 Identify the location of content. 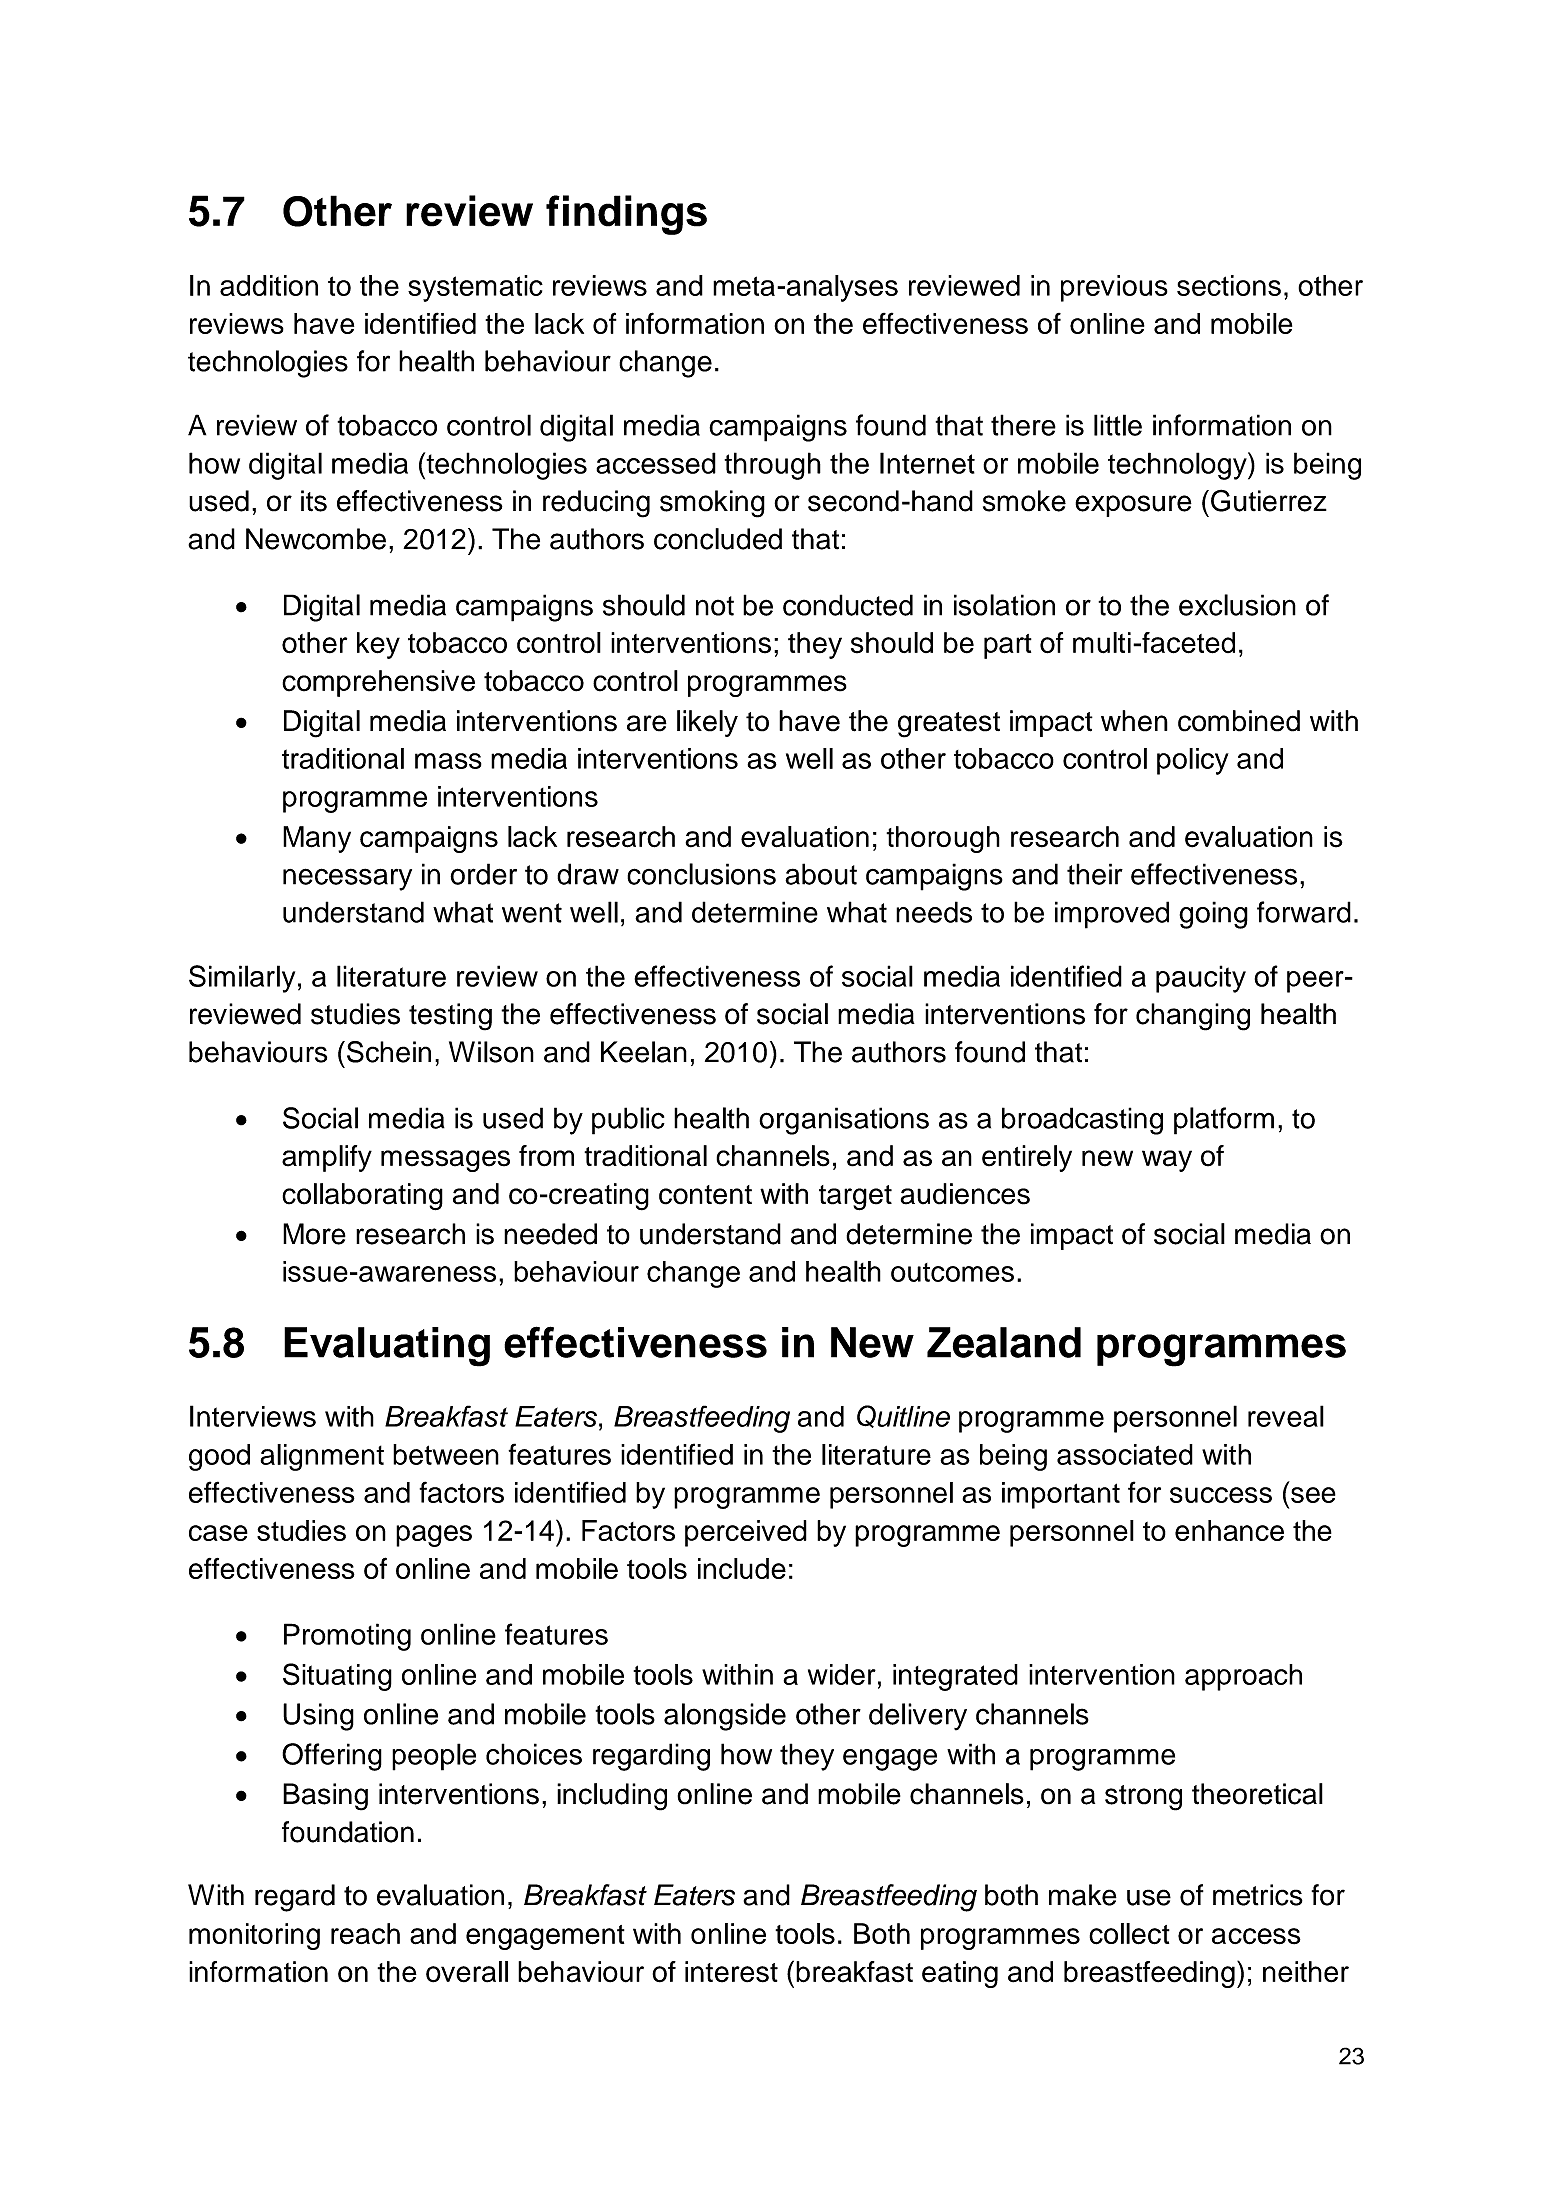
(705, 1195).
